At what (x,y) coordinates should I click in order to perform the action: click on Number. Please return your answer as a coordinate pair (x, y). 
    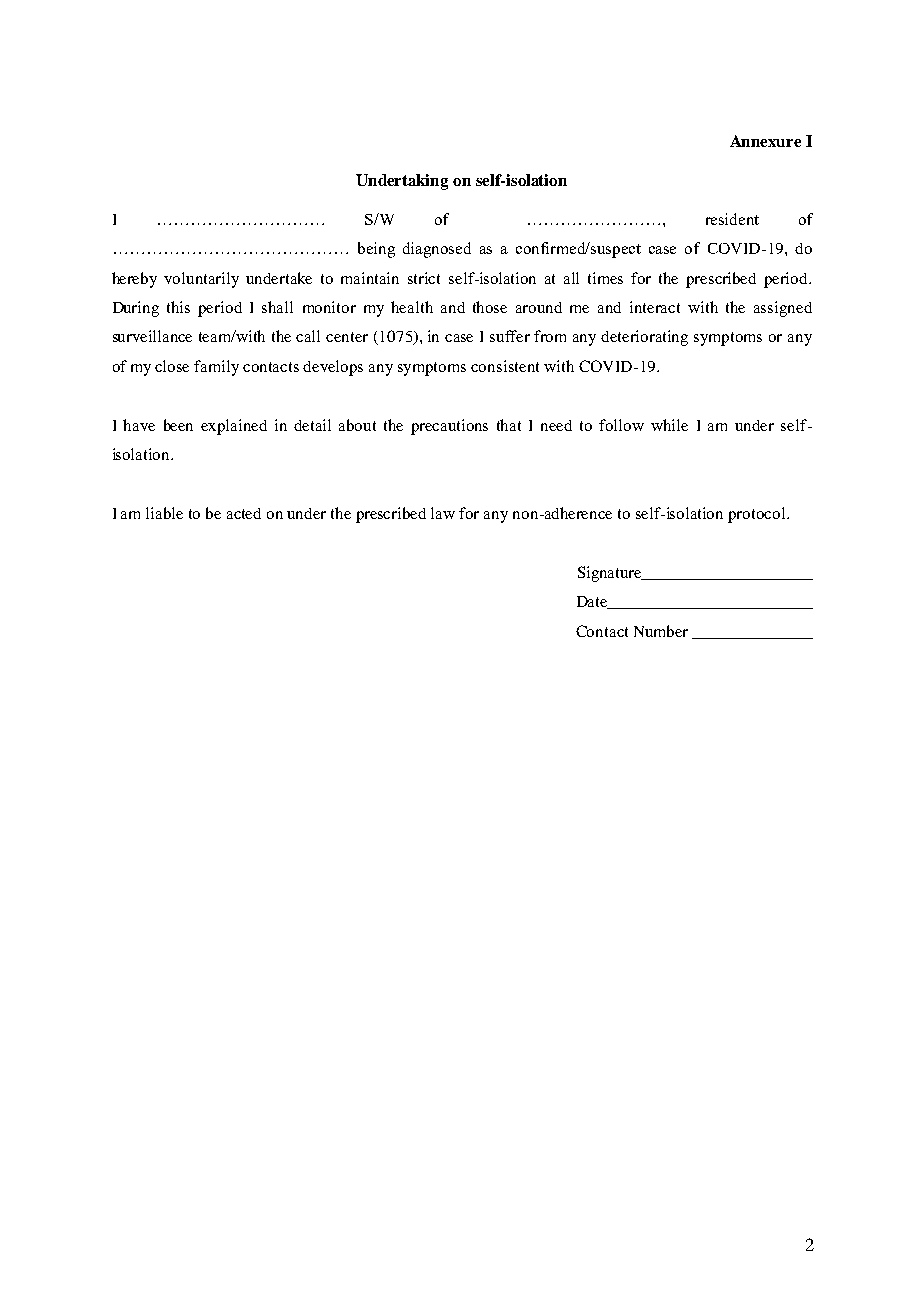
    Looking at the image, I should click on (661, 631).
